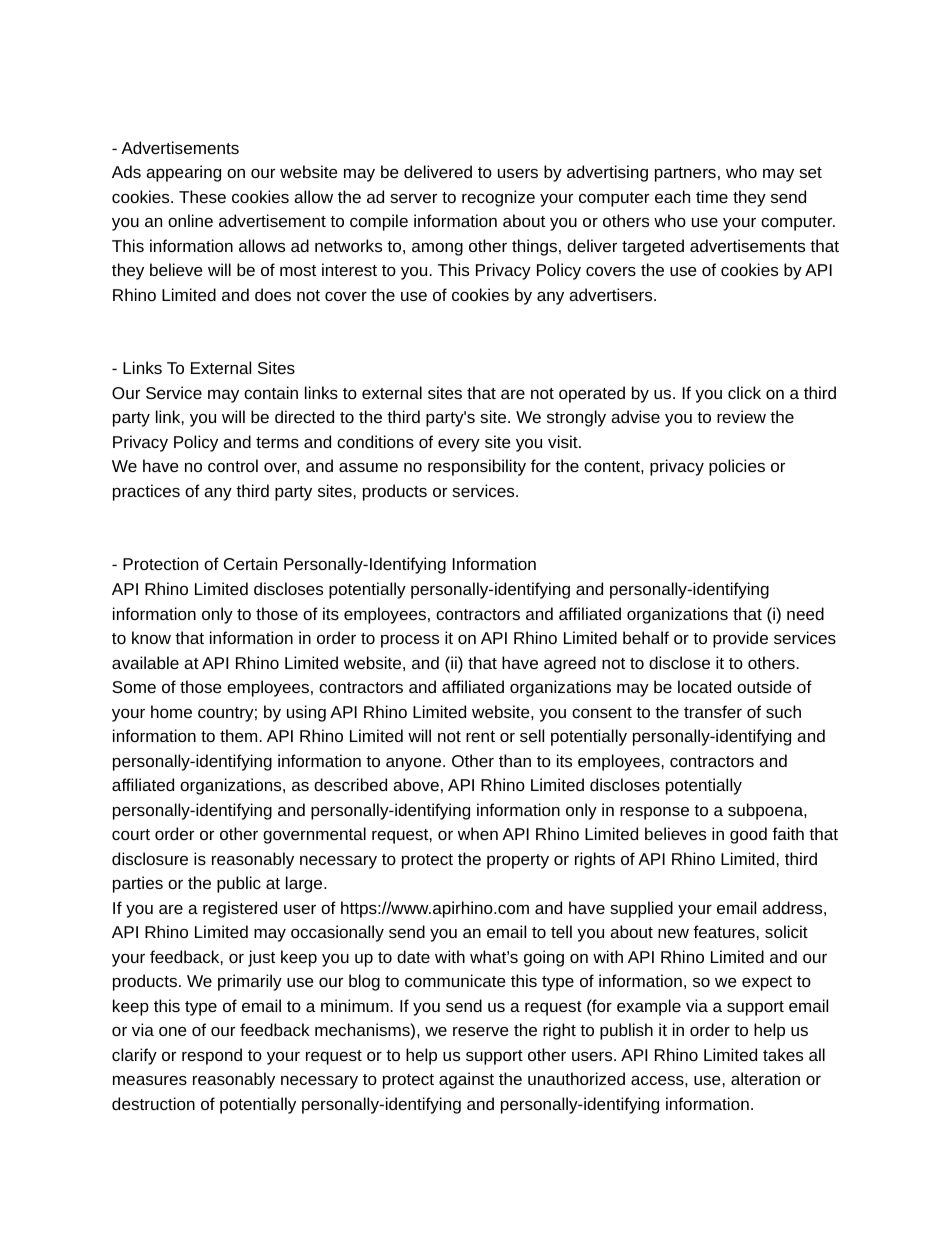  I want to click on them, so click(238, 735).
